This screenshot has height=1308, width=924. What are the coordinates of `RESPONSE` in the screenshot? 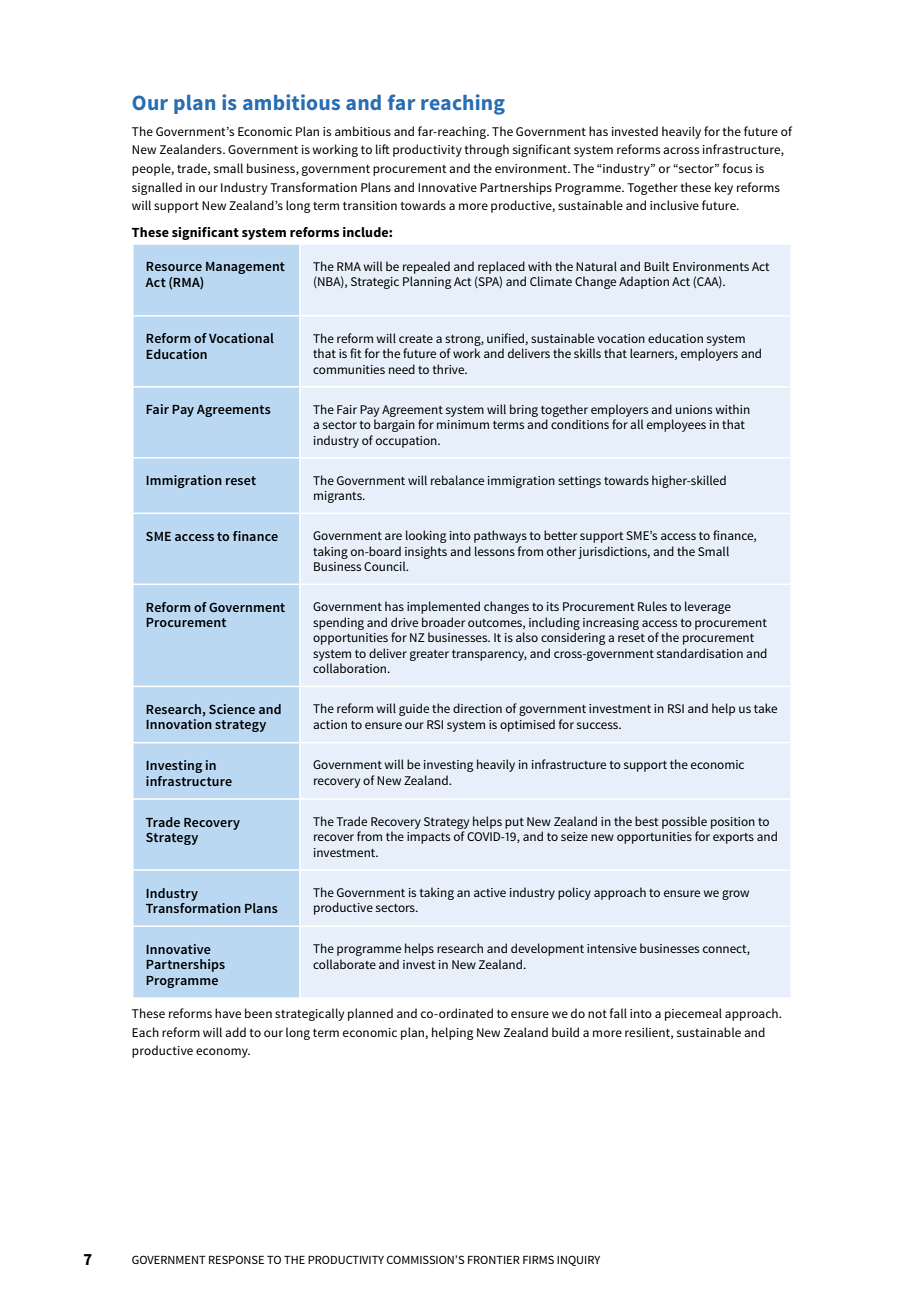 It's located at (236, 1259).
